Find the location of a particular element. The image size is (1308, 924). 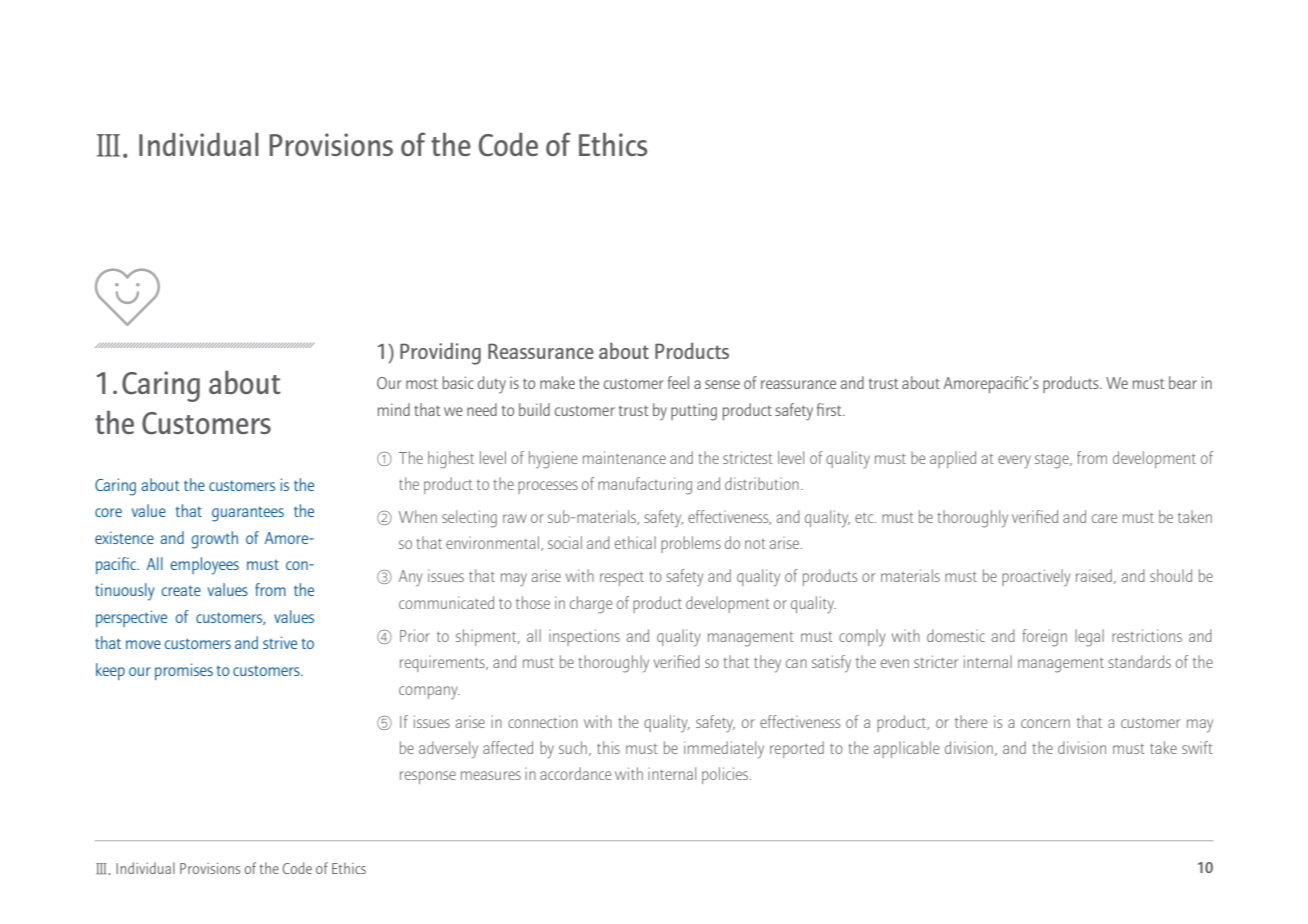

most is located at coordinates (422, 384).
